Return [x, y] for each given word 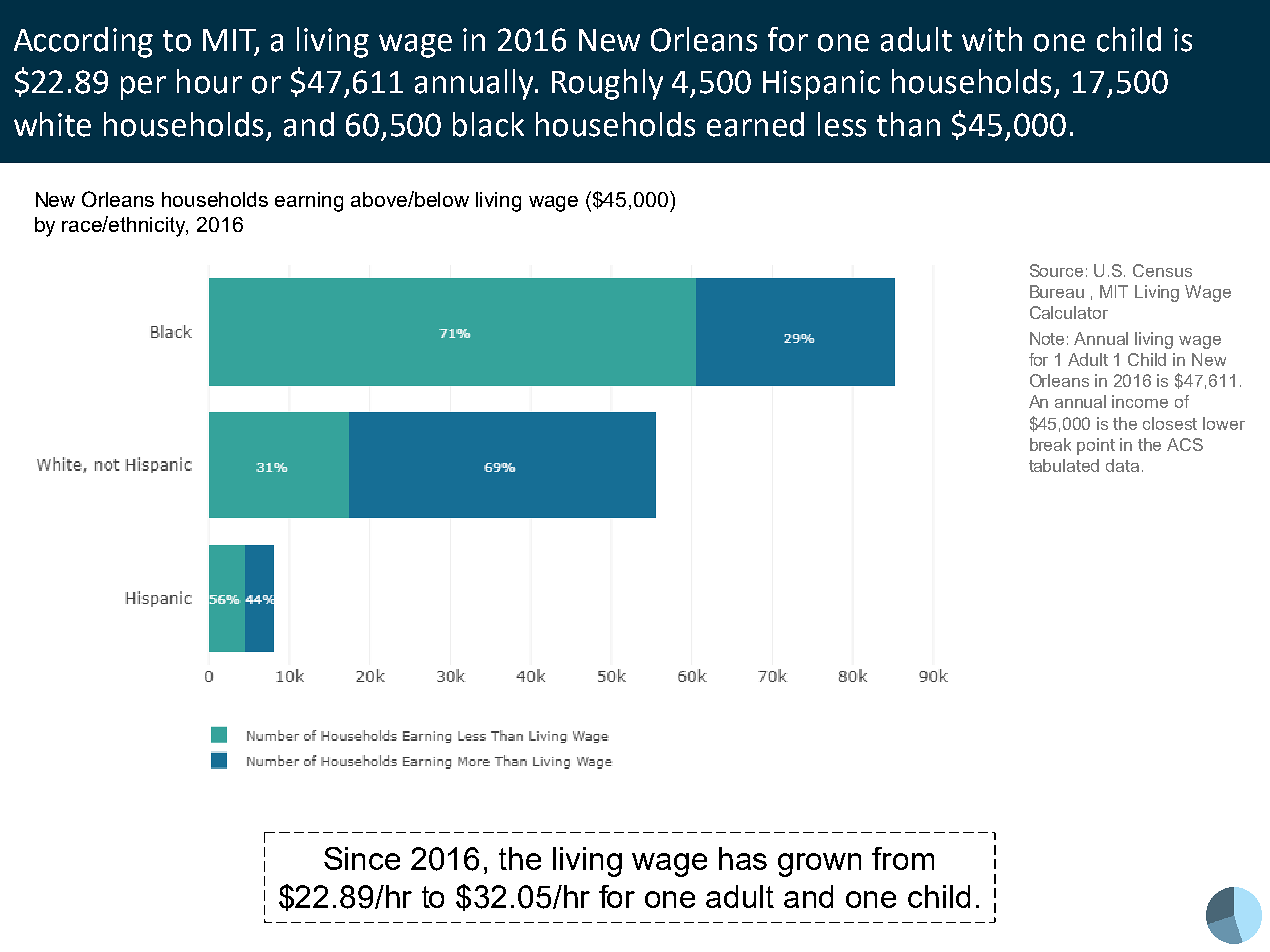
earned [755, 124]
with [992, 39]
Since [362, 858]
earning [309, 202]
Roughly [607, 84]
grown [819, 865]
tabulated [1064, 465]
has [743, 858]
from [903, 858]
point [1096, 446]
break [1050, 444]
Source [1056, 270]
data [1122, 465]
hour [209, 81]
